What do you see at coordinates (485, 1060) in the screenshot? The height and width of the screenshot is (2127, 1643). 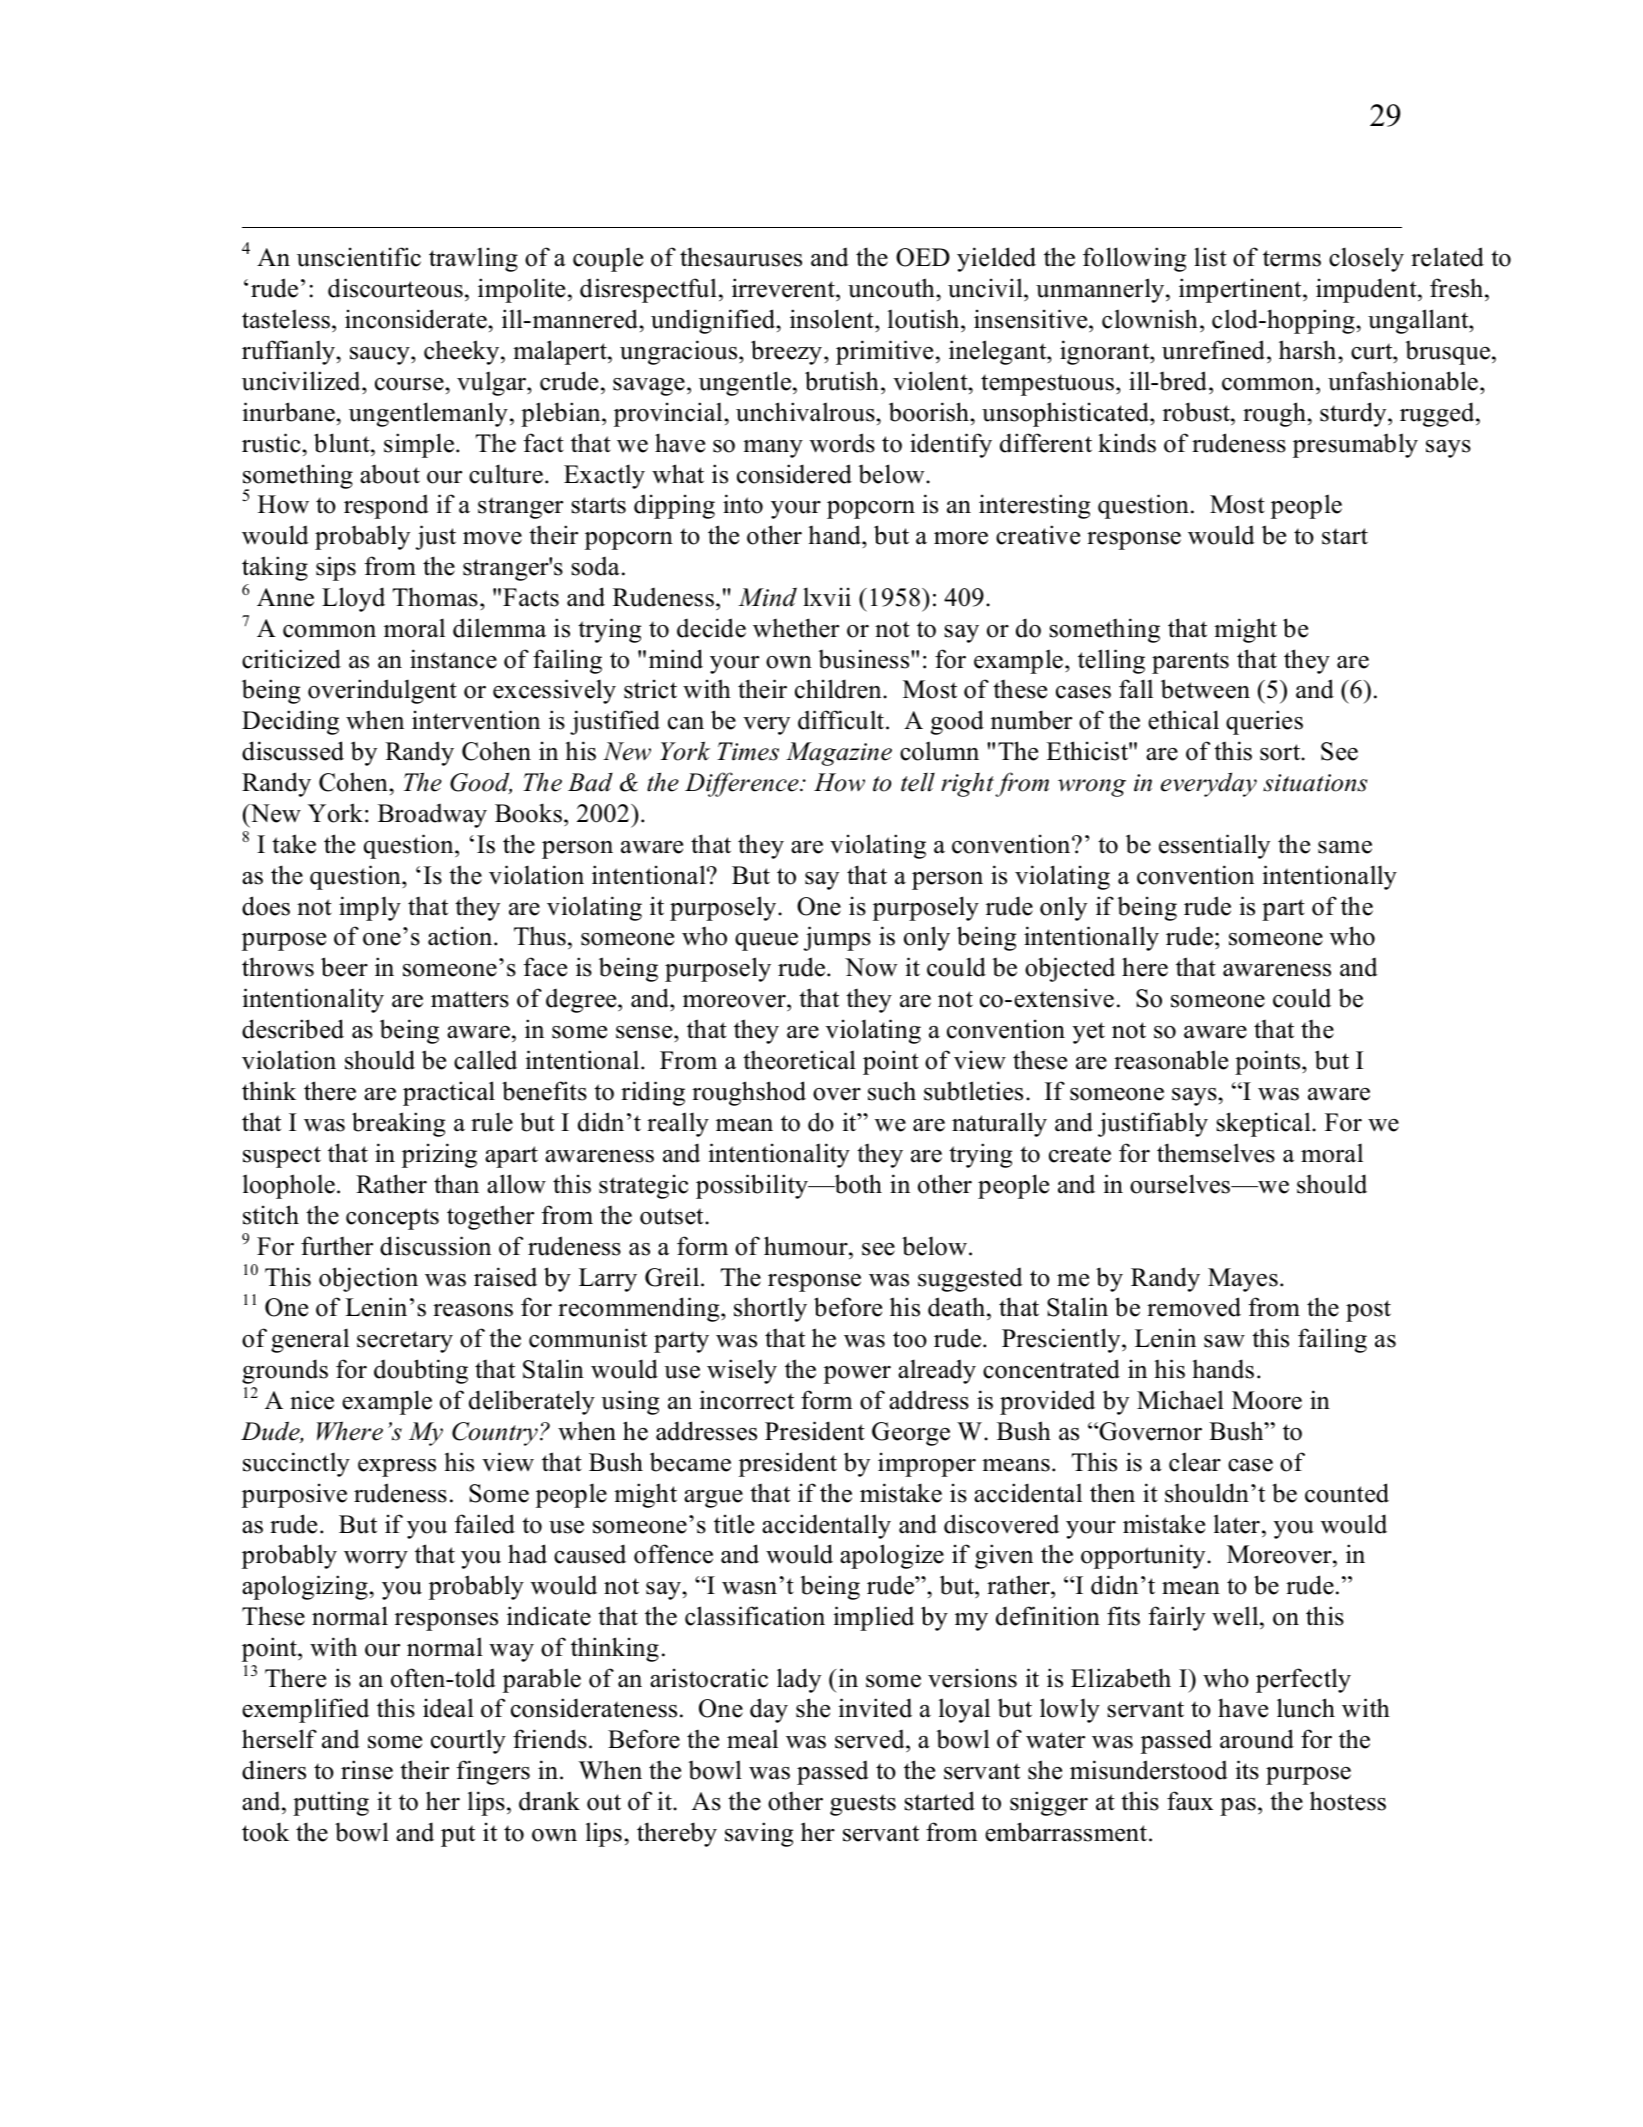 I see `called` at bounding box center [485, 1060].
